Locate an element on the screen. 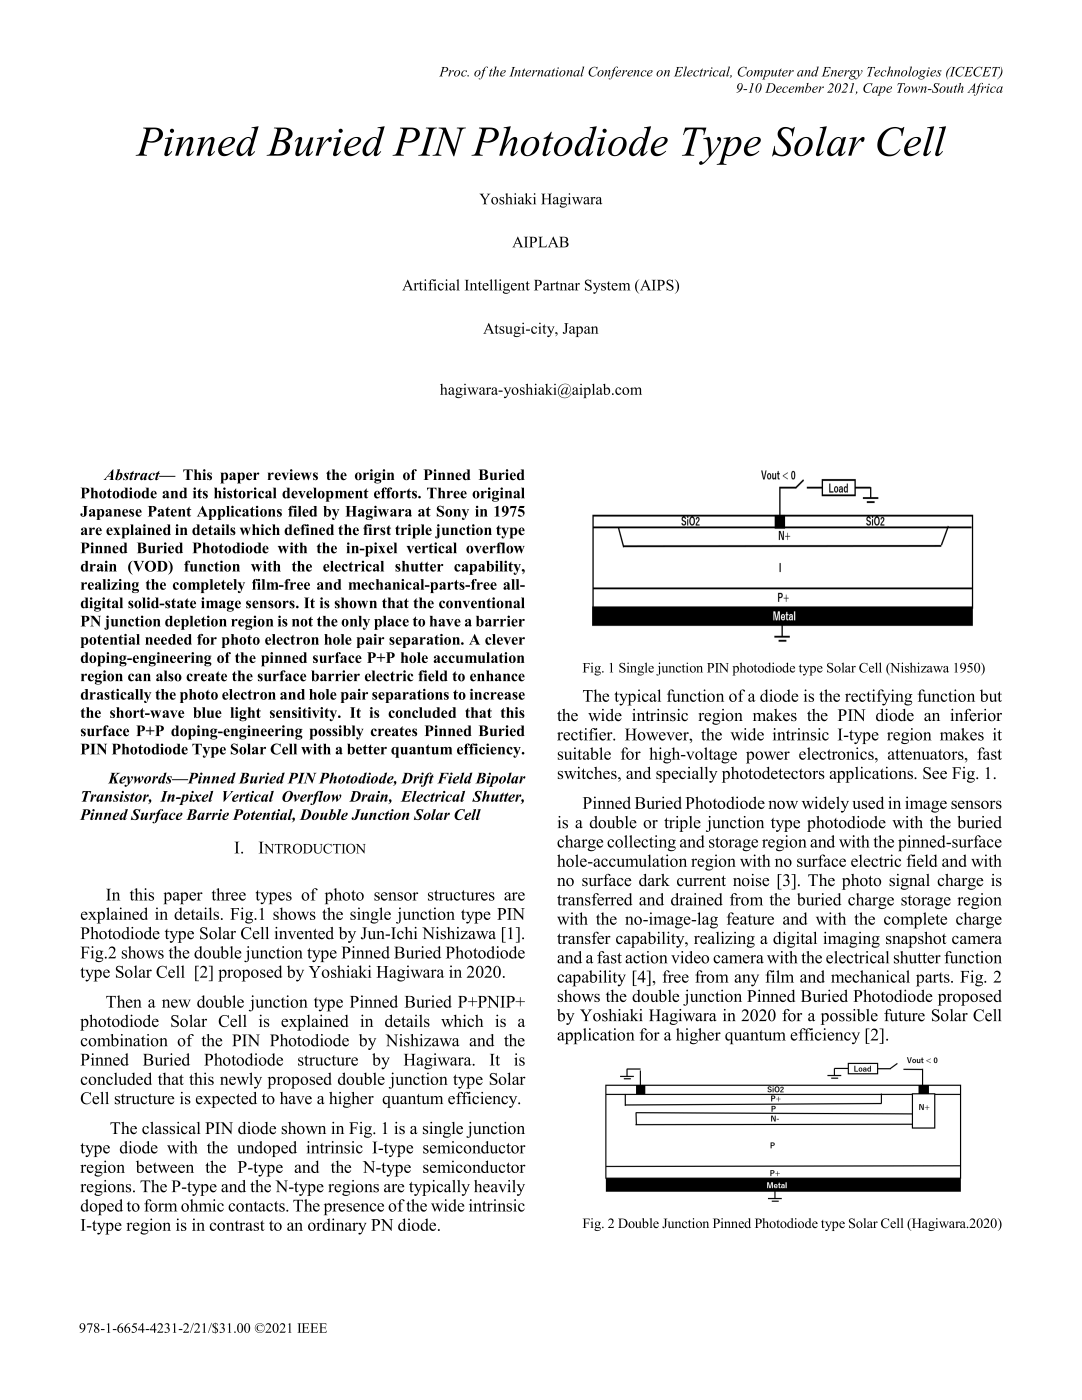 The image size is (1082, 1400). System is located at coordinates (607, 286).
